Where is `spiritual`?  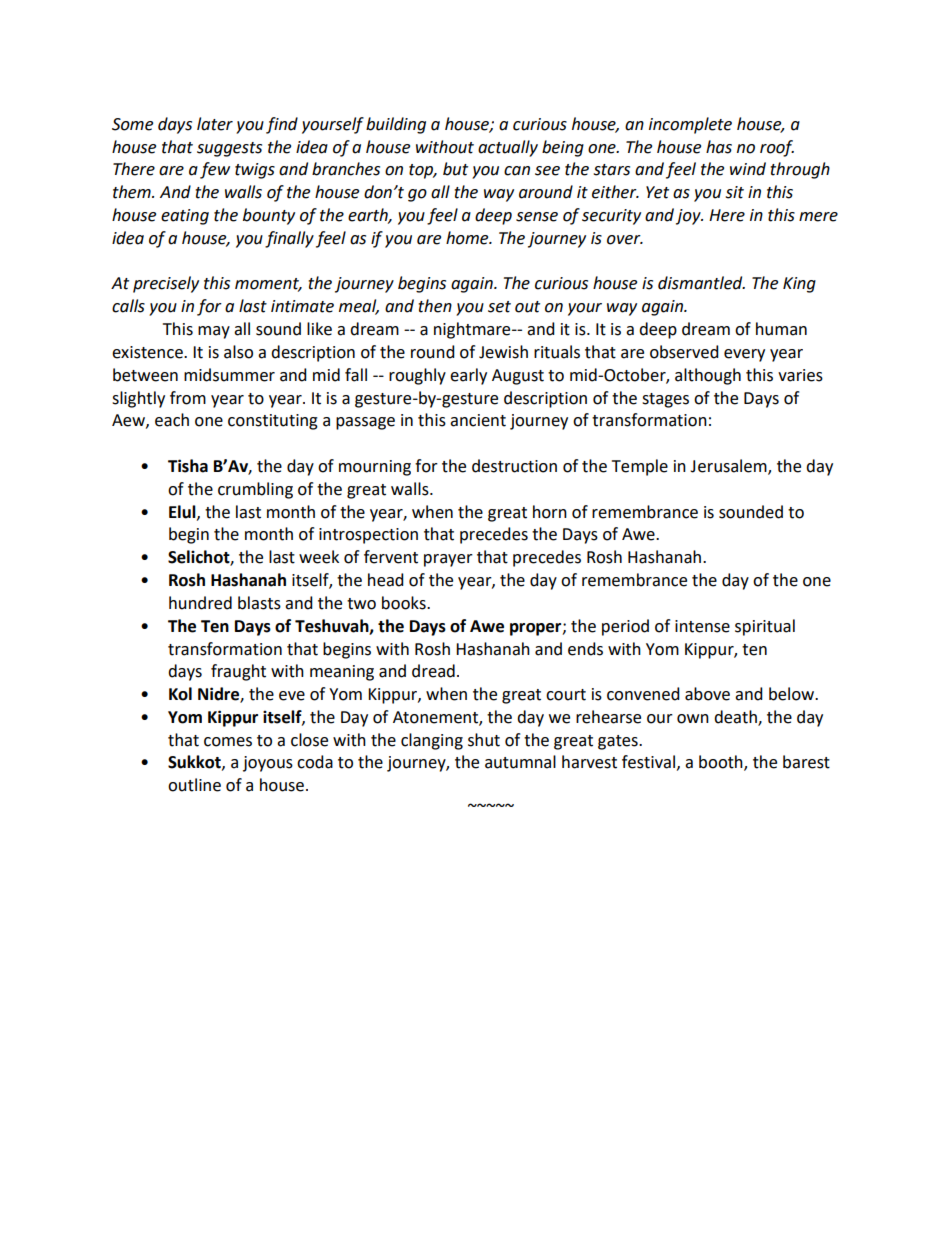
spiritual is located at coordinates (765, 627).
